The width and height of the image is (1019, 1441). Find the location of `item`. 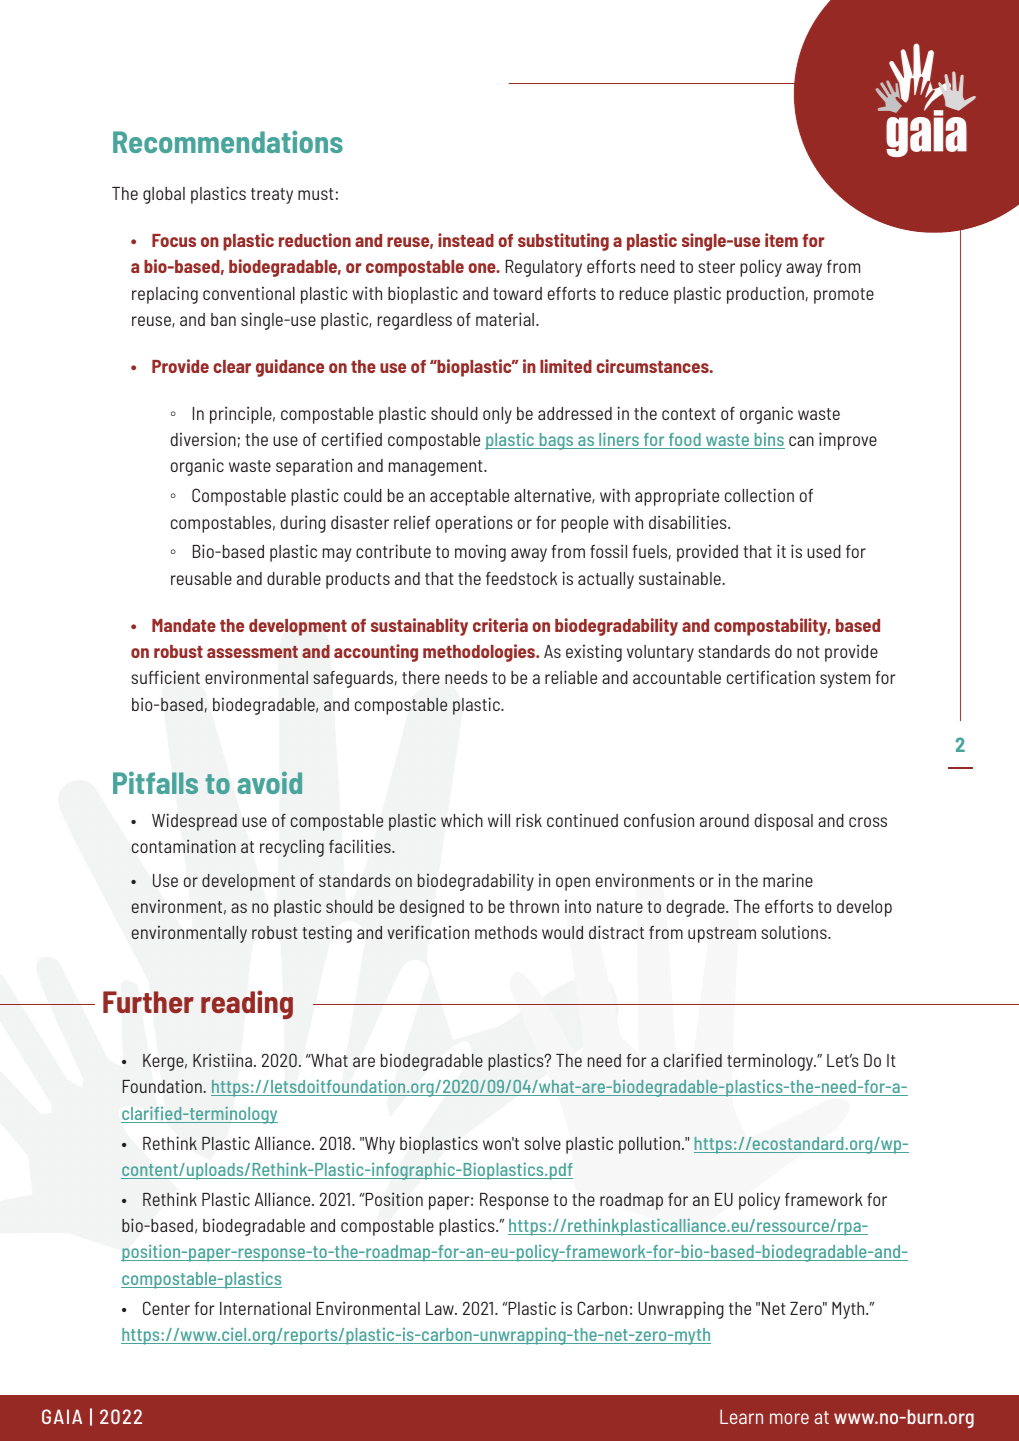

item is located at coordinates (781, 240).
